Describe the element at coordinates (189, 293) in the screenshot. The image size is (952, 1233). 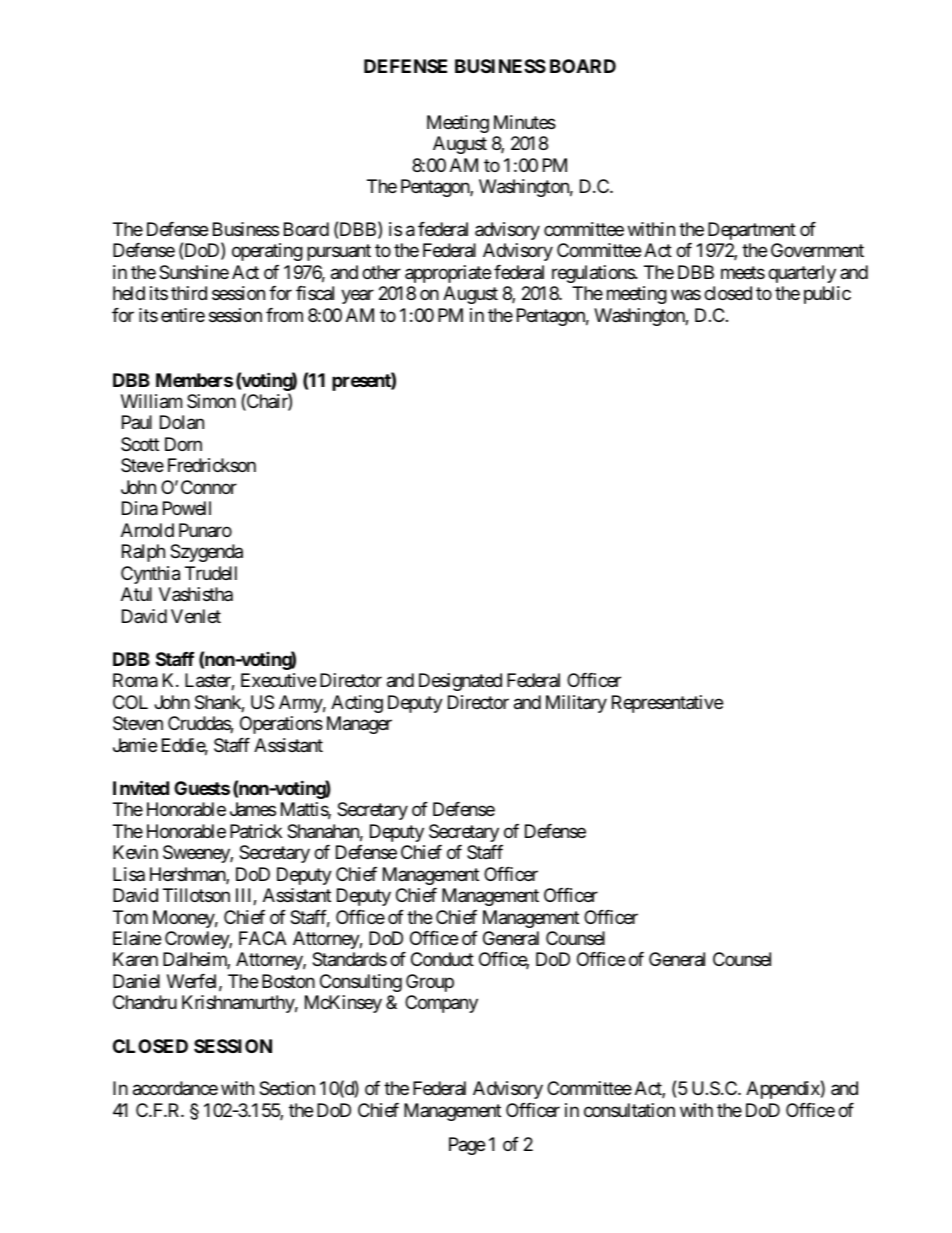
I see `third` at that location.
